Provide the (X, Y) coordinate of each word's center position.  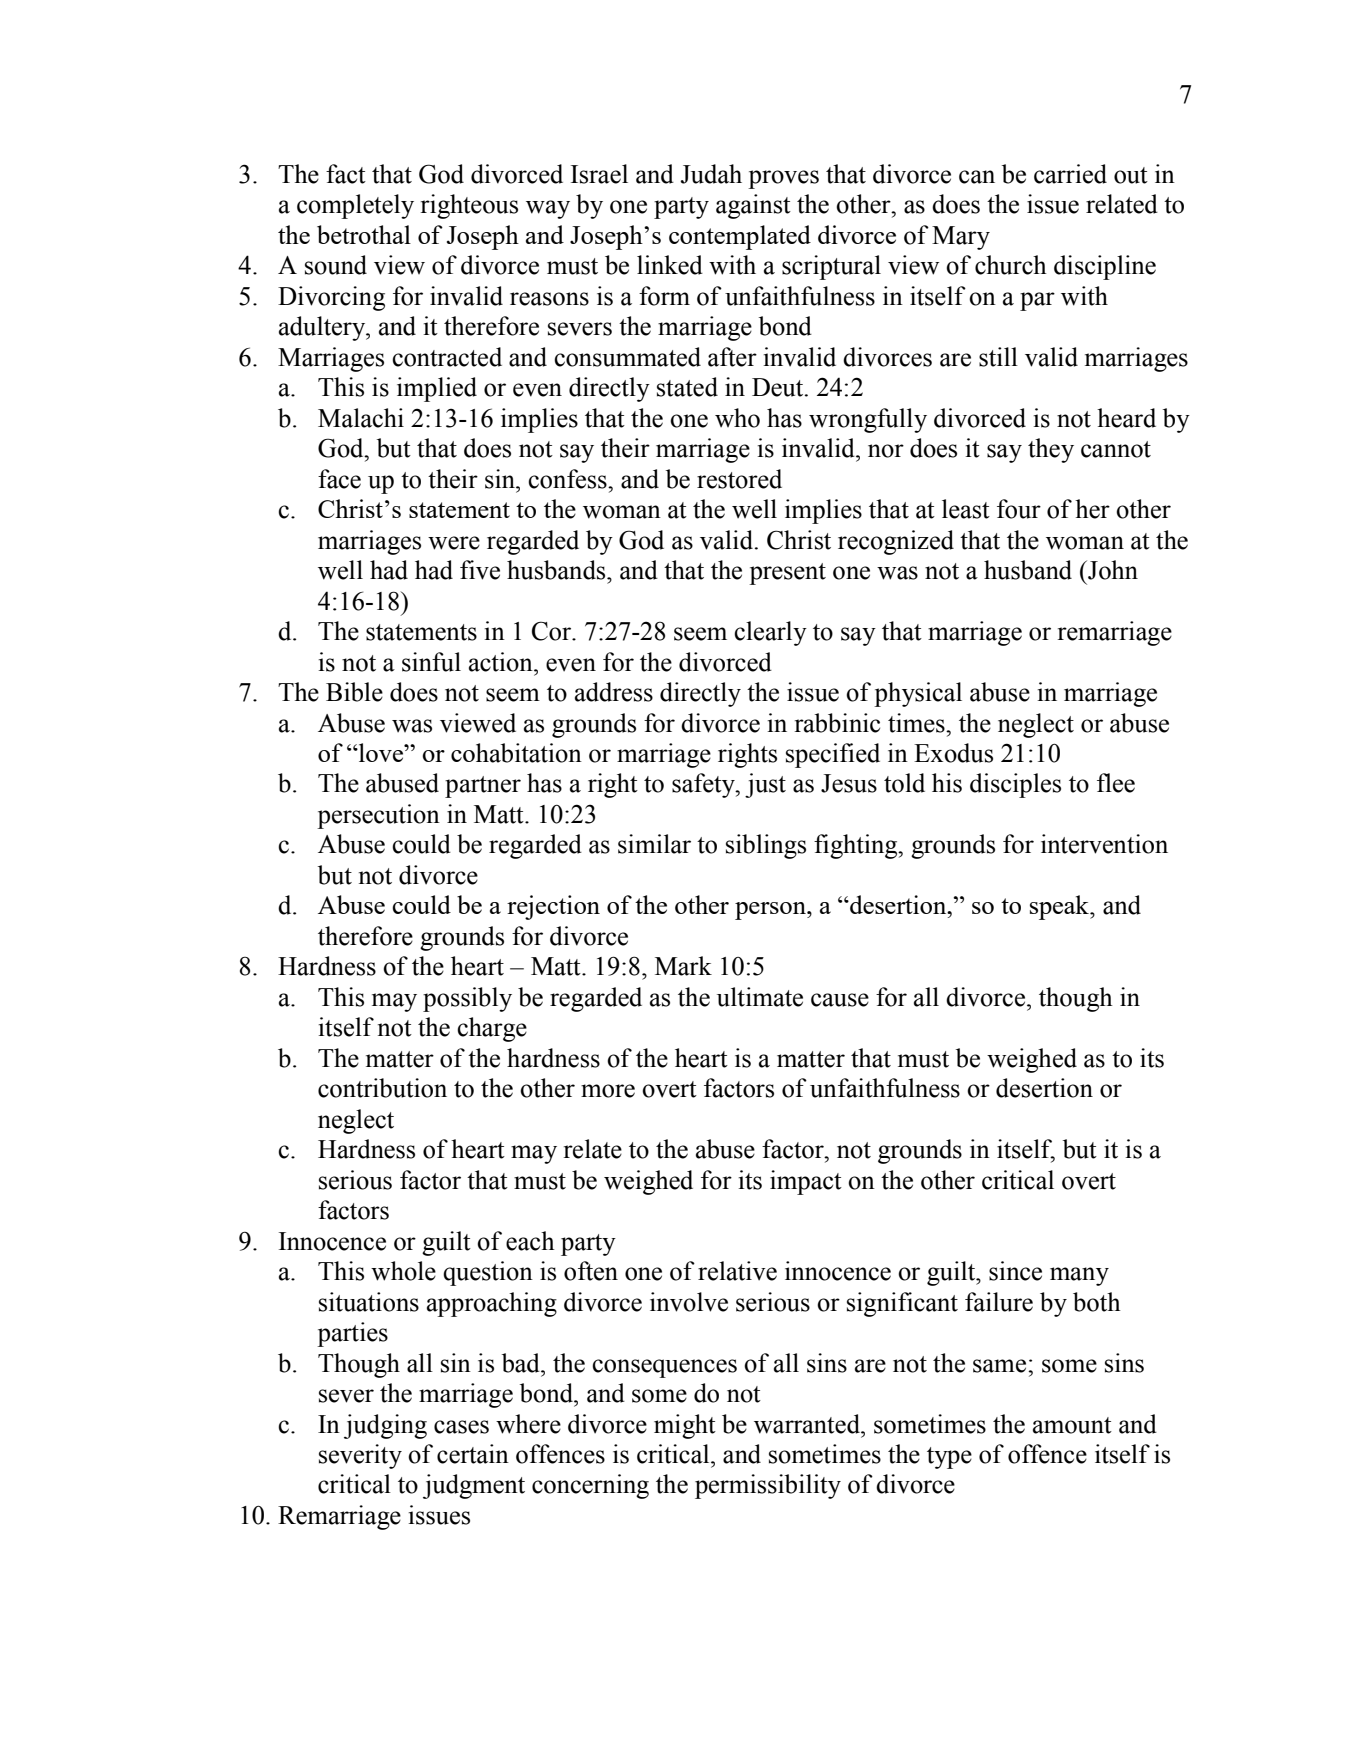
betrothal (364, 234)
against (753, 206)
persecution (378, 816)
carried (1070, 174)
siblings (766, 846)
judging (385, 1426)
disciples (1015, 785)
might (685, 1426)
